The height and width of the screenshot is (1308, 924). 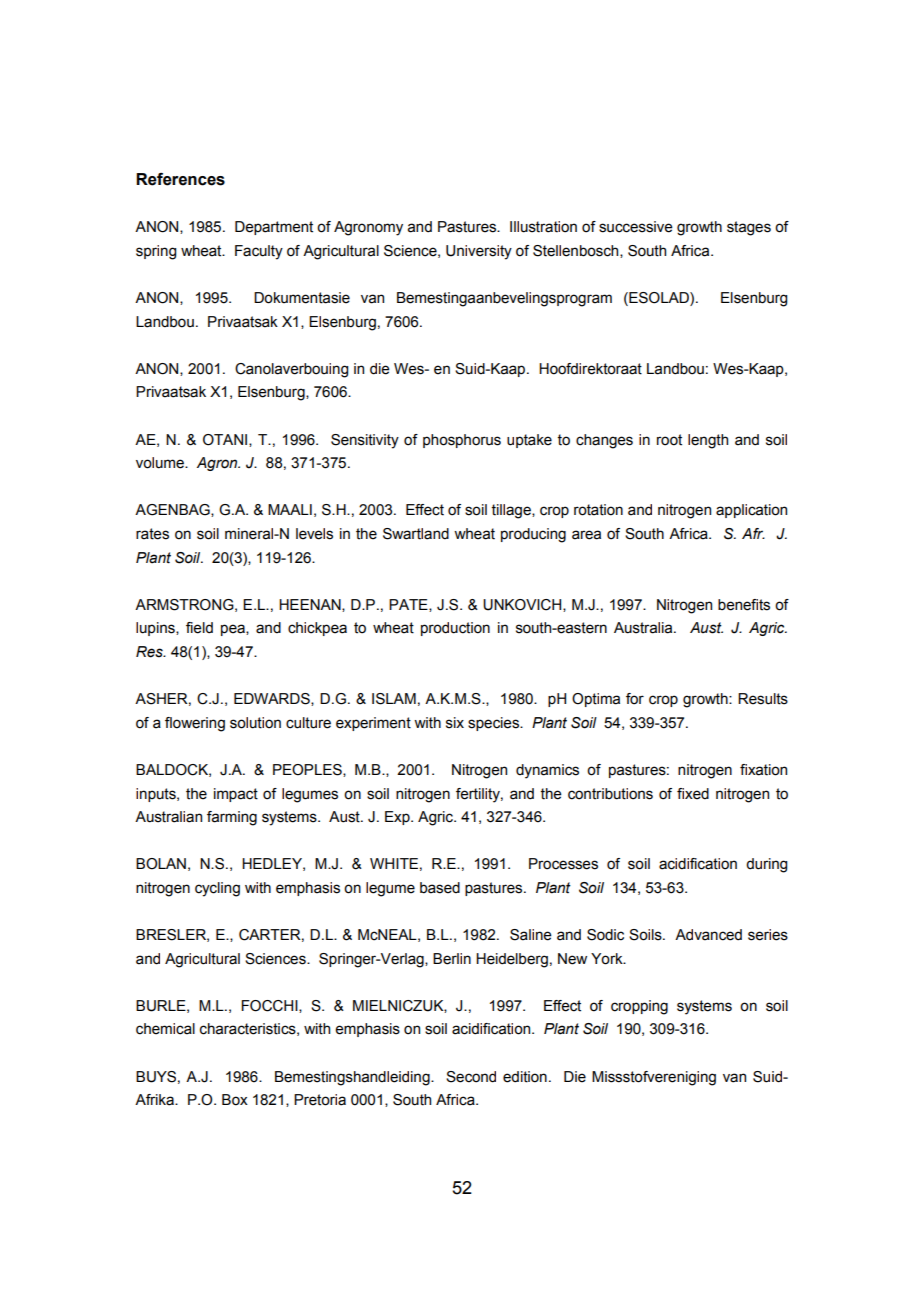 What do you see at coordinates (749, 228) in the screenshot?
I see `stages` at bounding box center [749, 228].
